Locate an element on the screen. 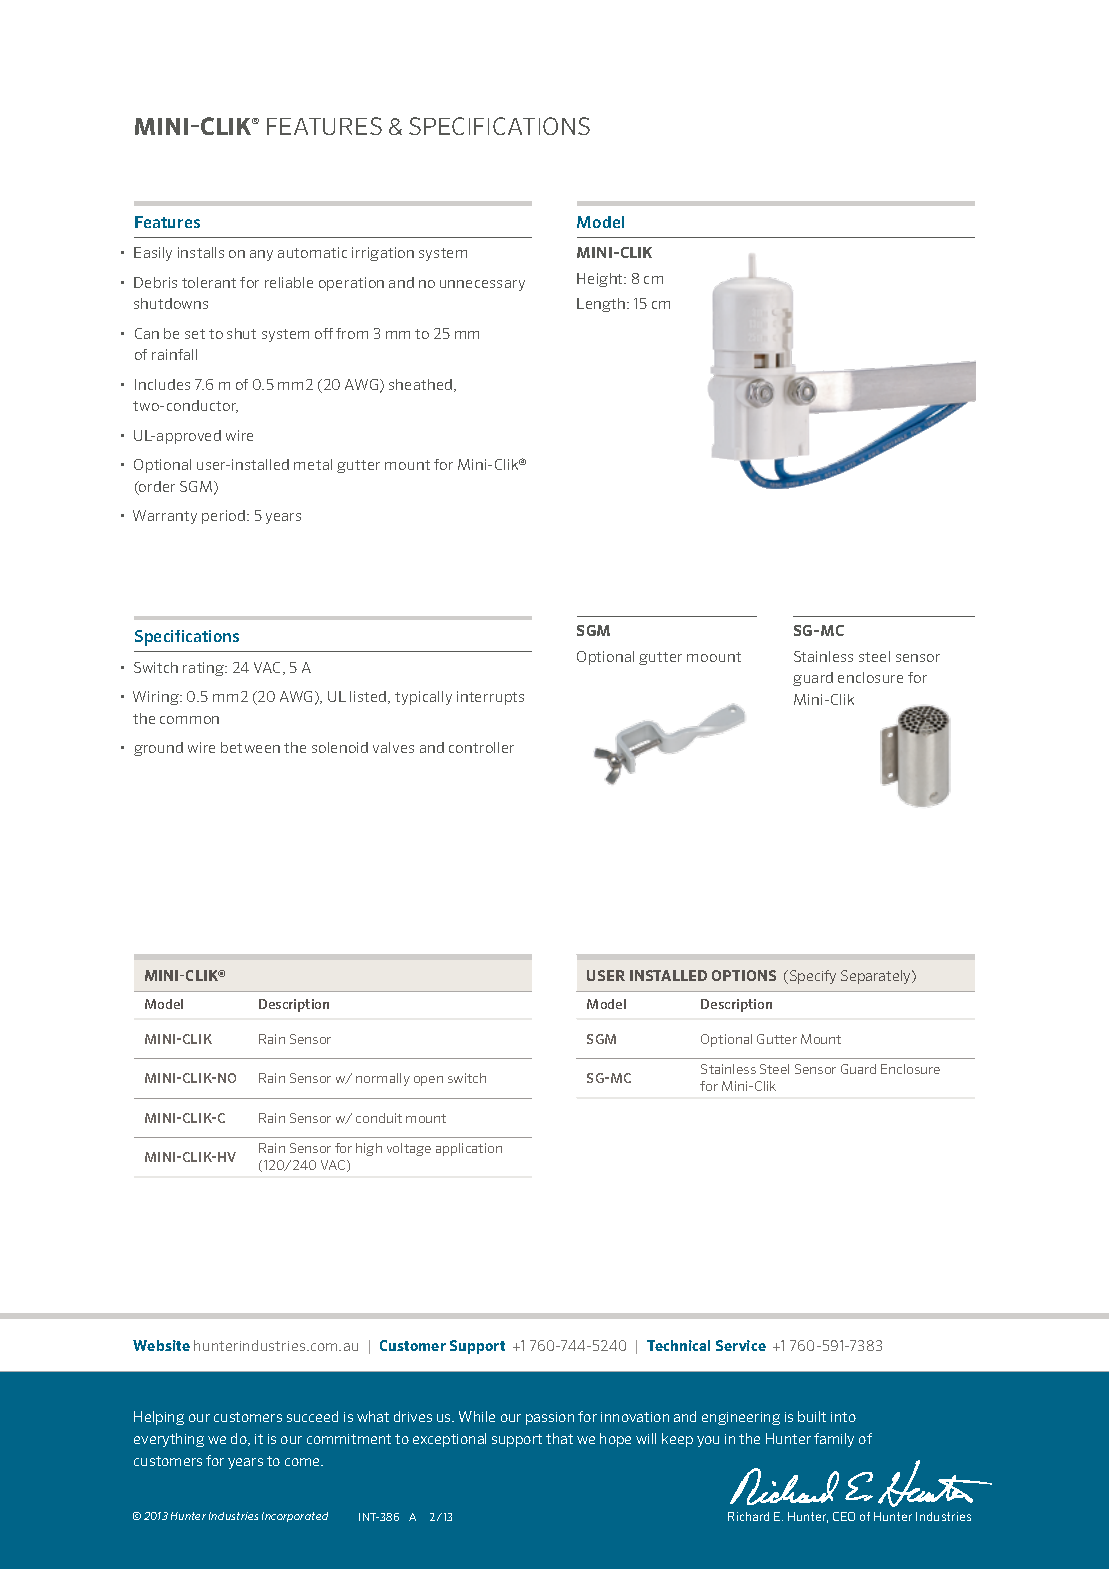  unnecessary is located at coordinates (482, 285).
